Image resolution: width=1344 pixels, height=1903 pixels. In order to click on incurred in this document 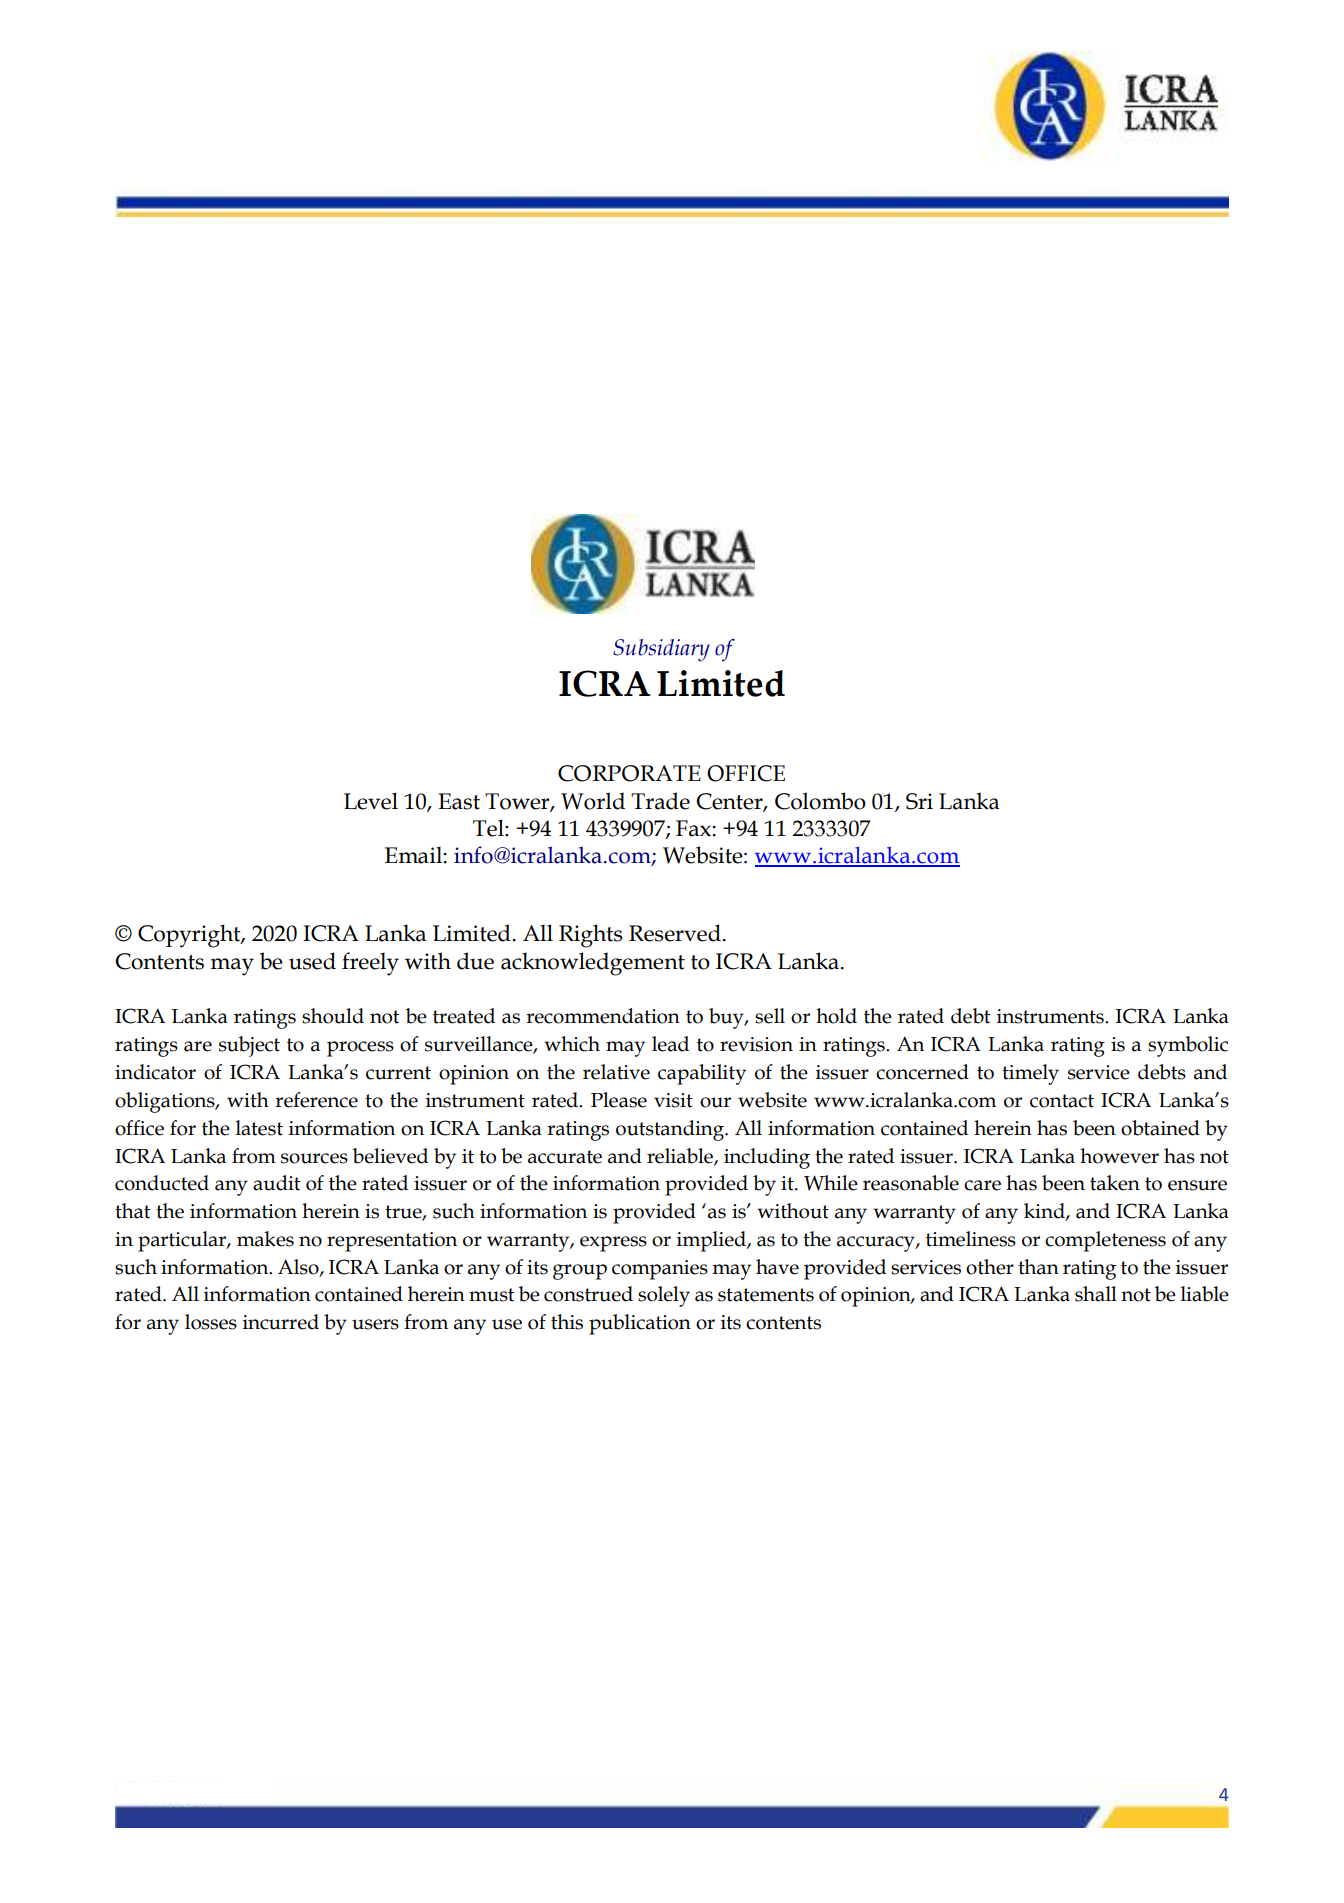, I will do `click(281, 1322)`.
